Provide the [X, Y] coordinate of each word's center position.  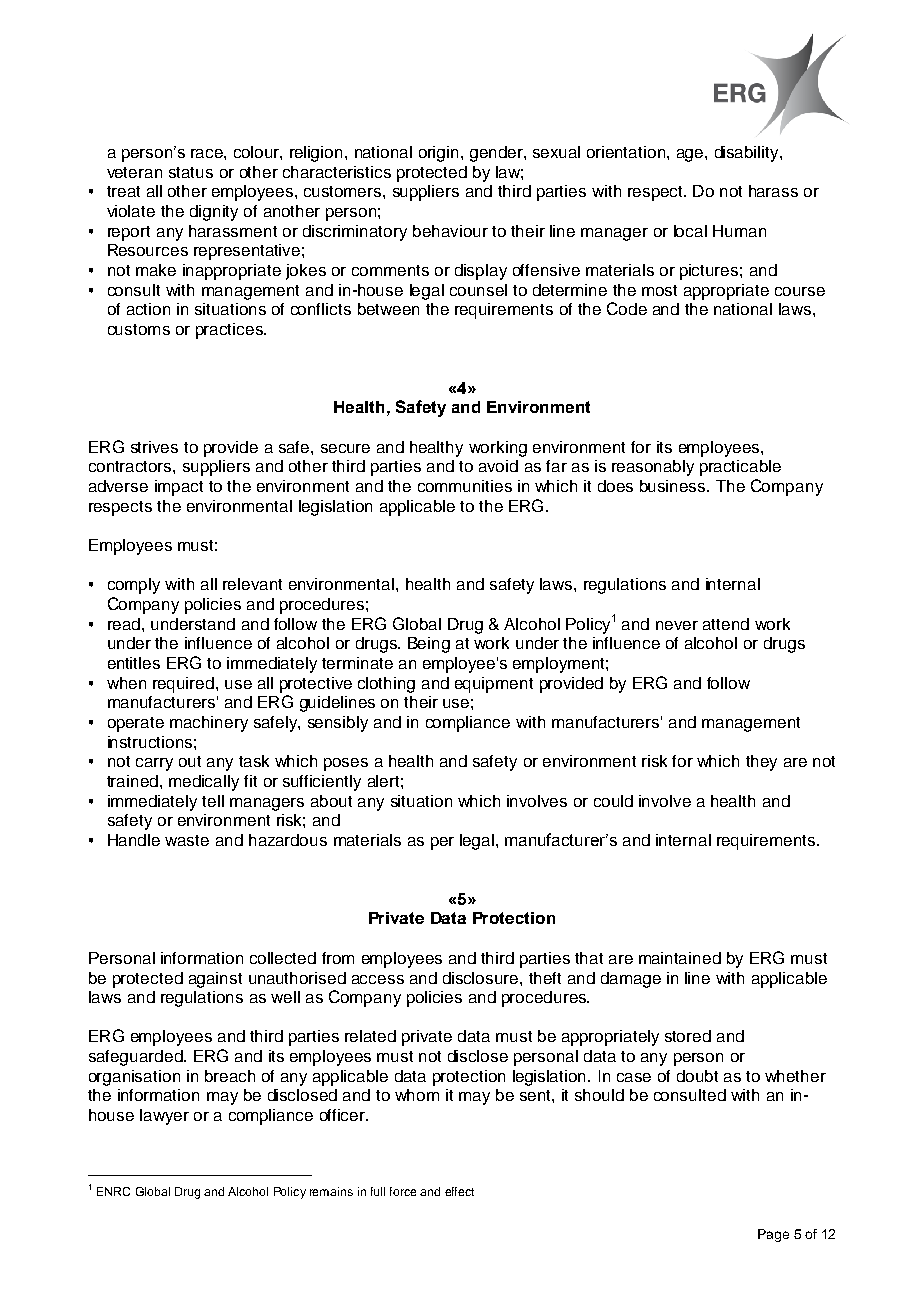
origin [438, 154]
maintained [680, 958]
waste [187, 840]
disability [748, 154]
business [674, 486]
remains [331, 1191]
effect [459, 1191]
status [191, 172]
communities [465, 486]
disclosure [482, 978]
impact [179, 488]
